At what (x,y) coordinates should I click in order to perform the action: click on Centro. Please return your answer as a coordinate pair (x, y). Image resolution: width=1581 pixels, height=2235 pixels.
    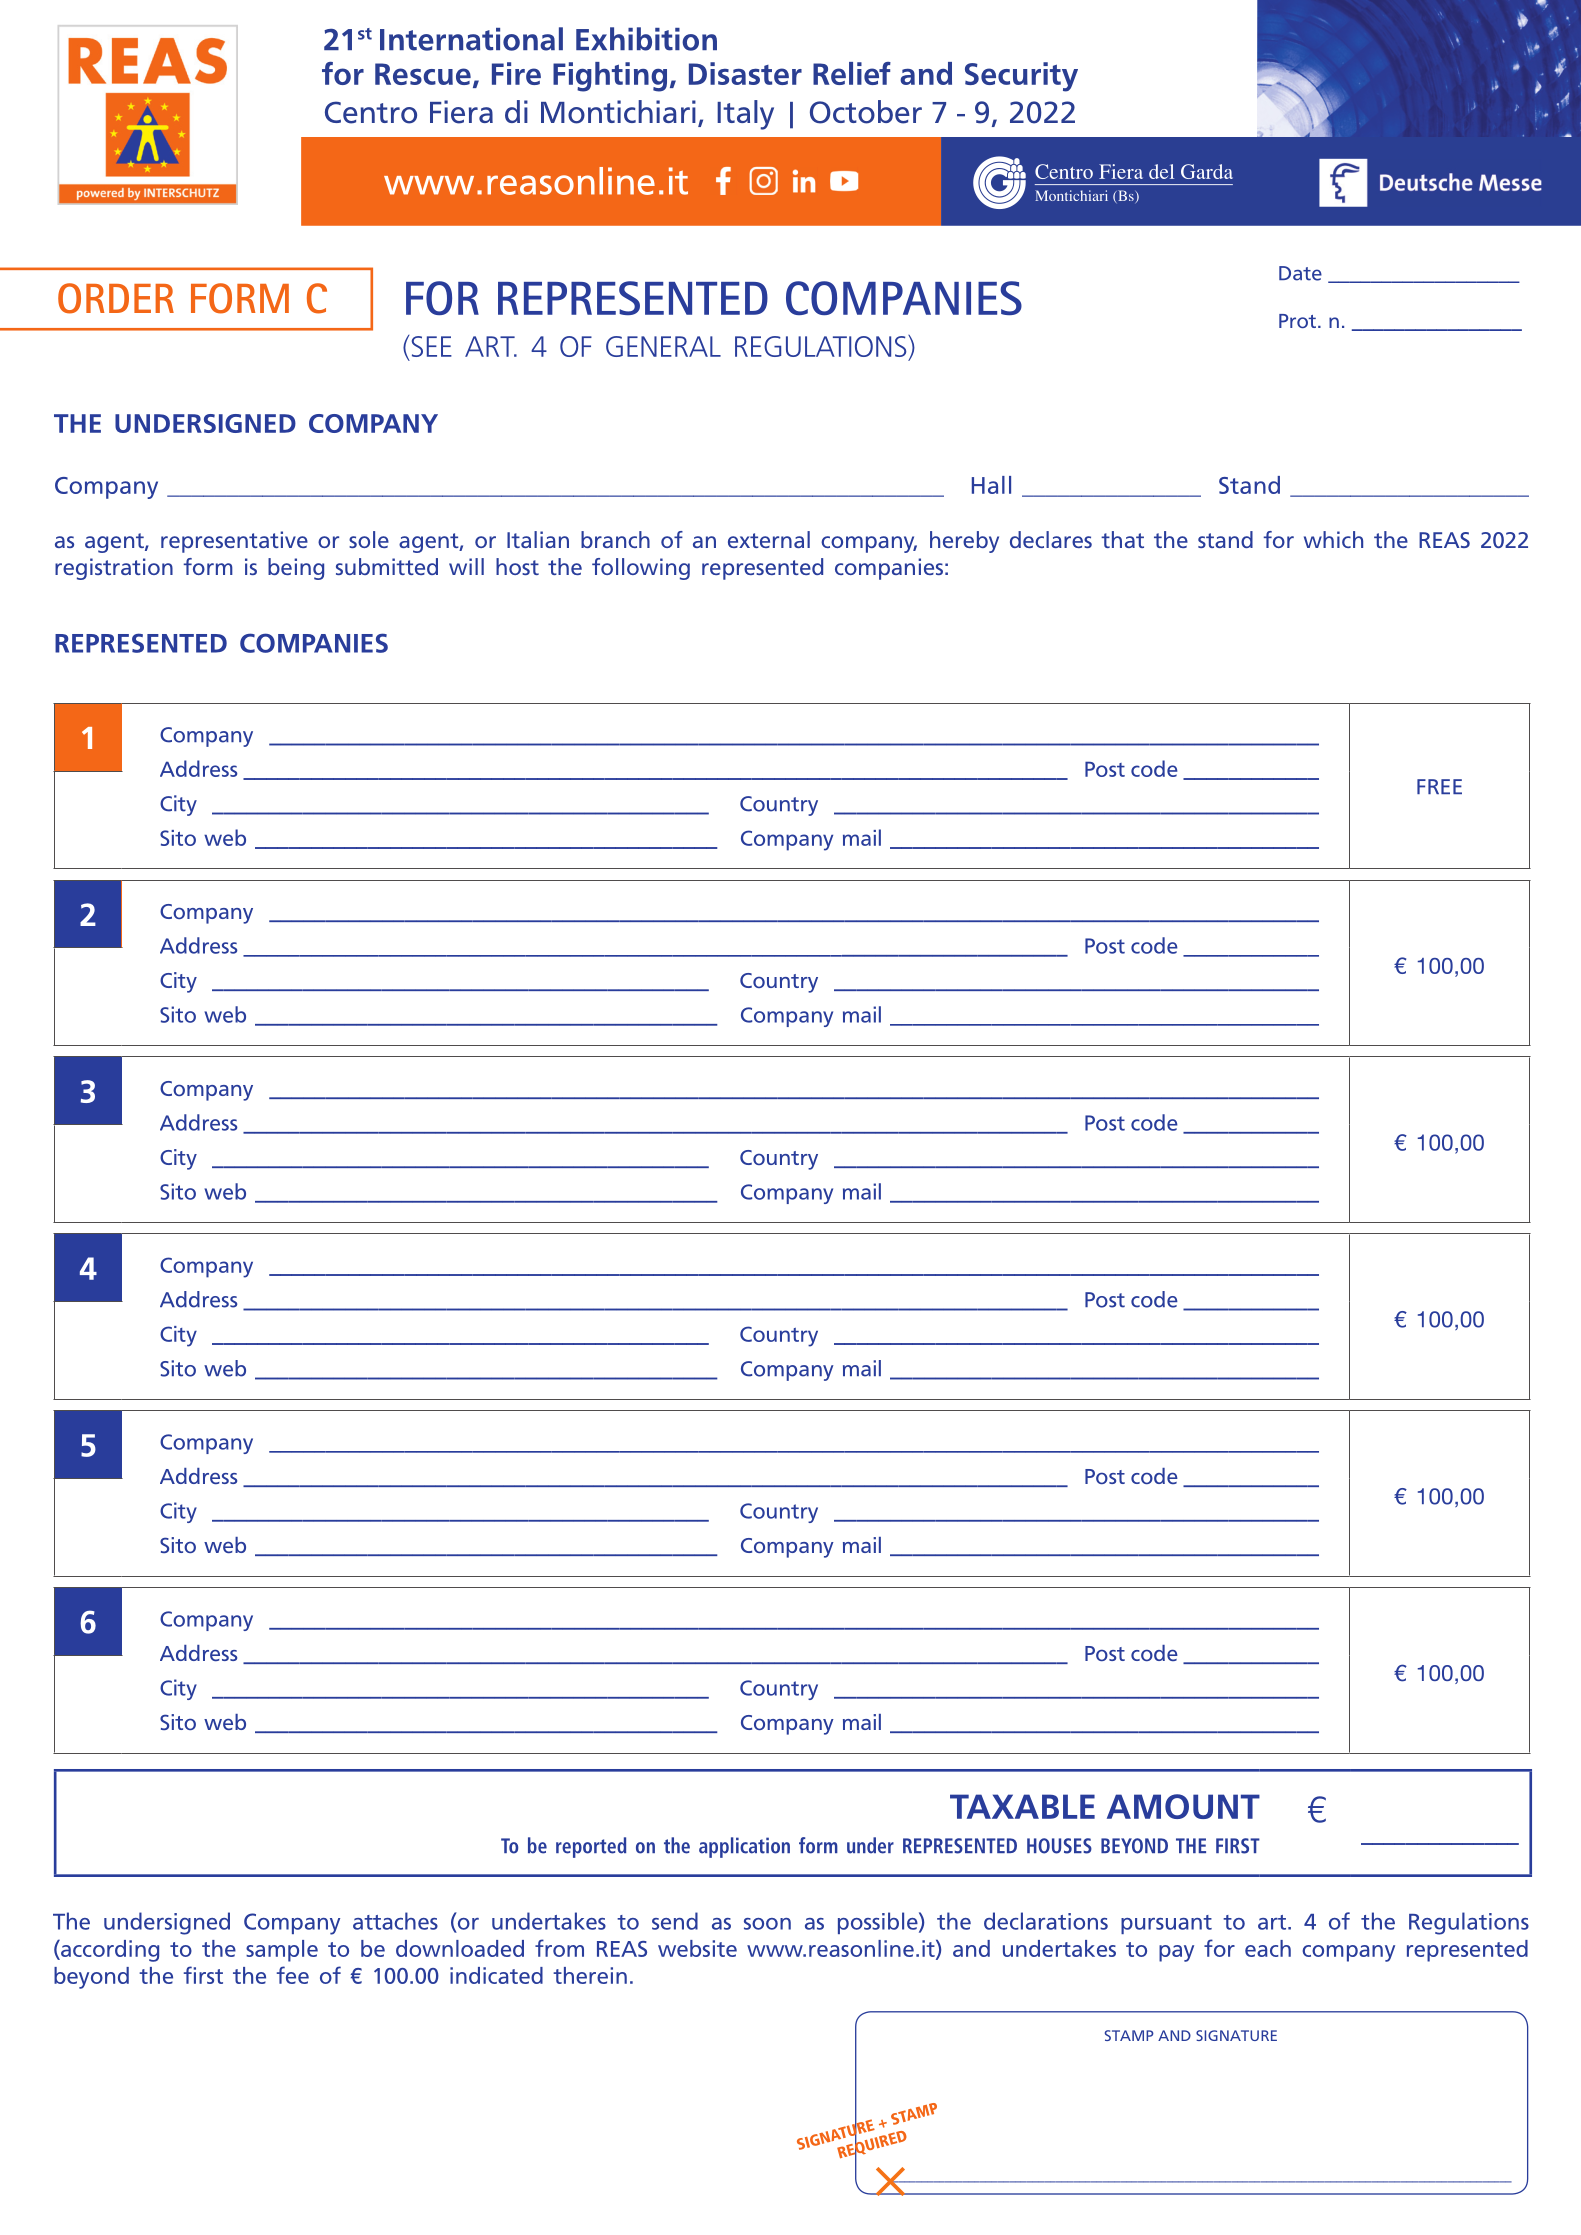
    Looking at the image, I should click on (371, 112).
